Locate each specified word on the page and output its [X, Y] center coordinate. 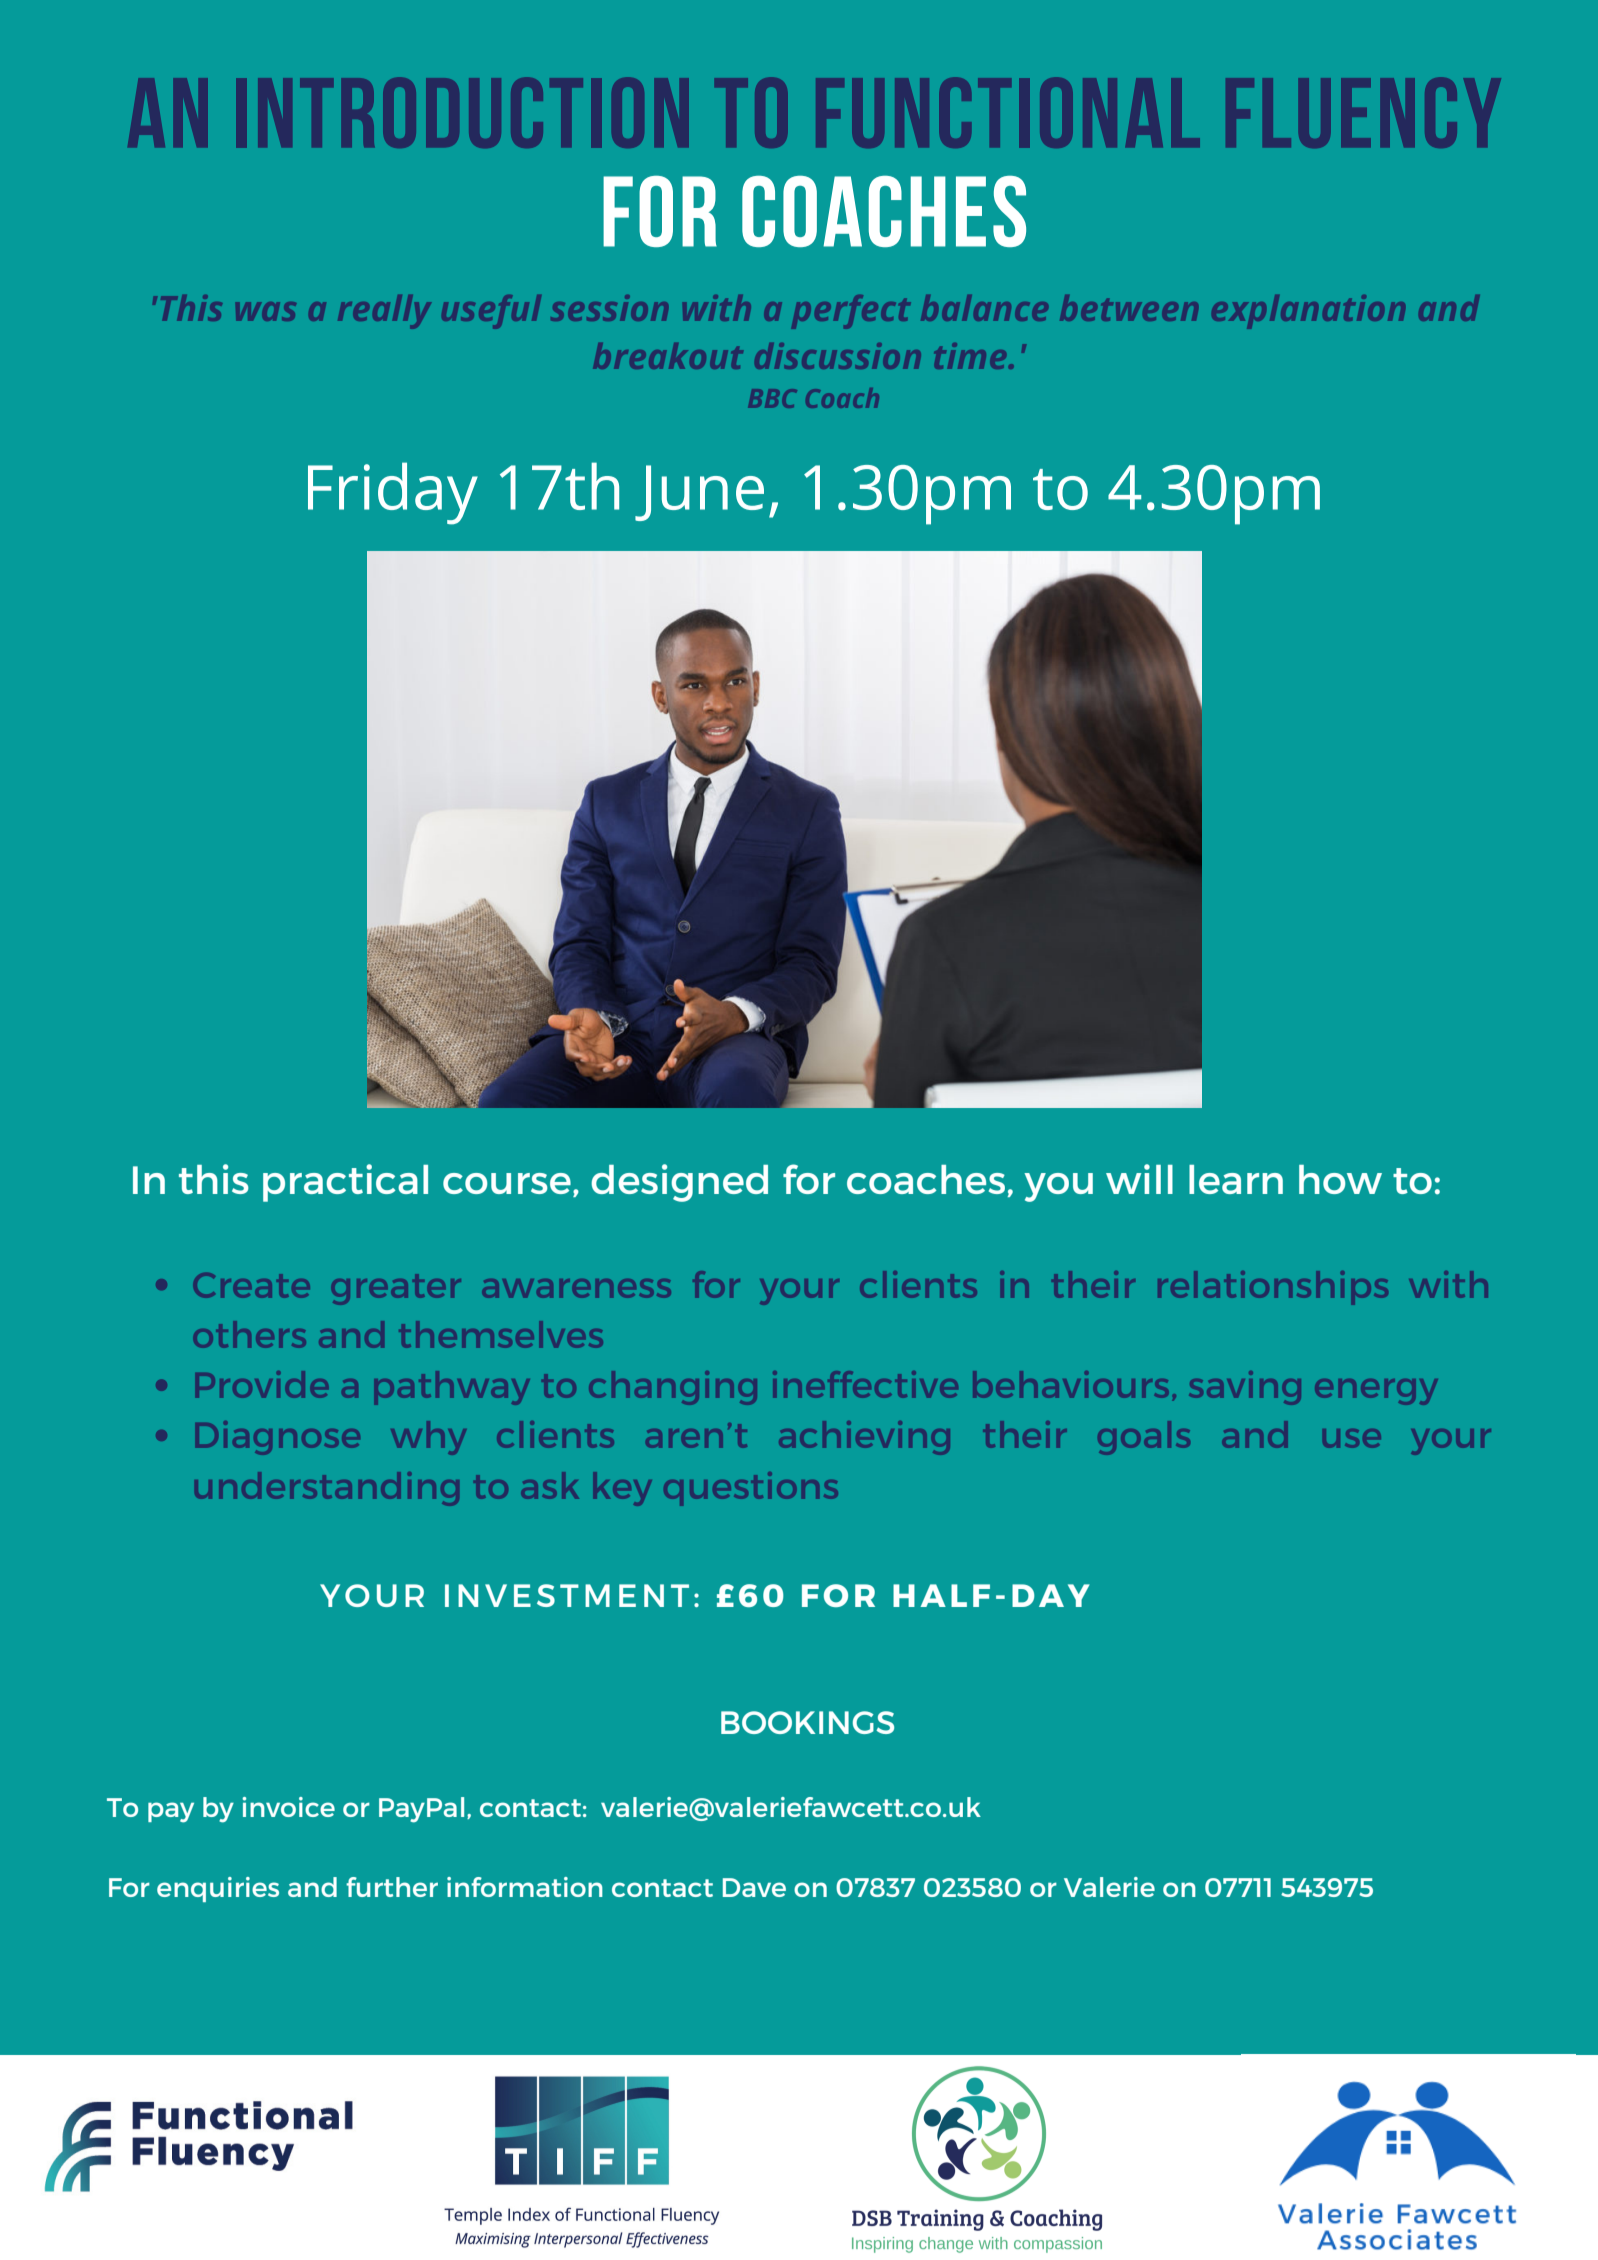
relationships [1273, 1284]
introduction [473, 111]
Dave [754, 1887]
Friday [393, 493]
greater [396, 1292]
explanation [1308, 310]
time [970, 356]
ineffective [865, 1384]
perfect [851, 311]
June [699, 493]
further [392, 1887]
